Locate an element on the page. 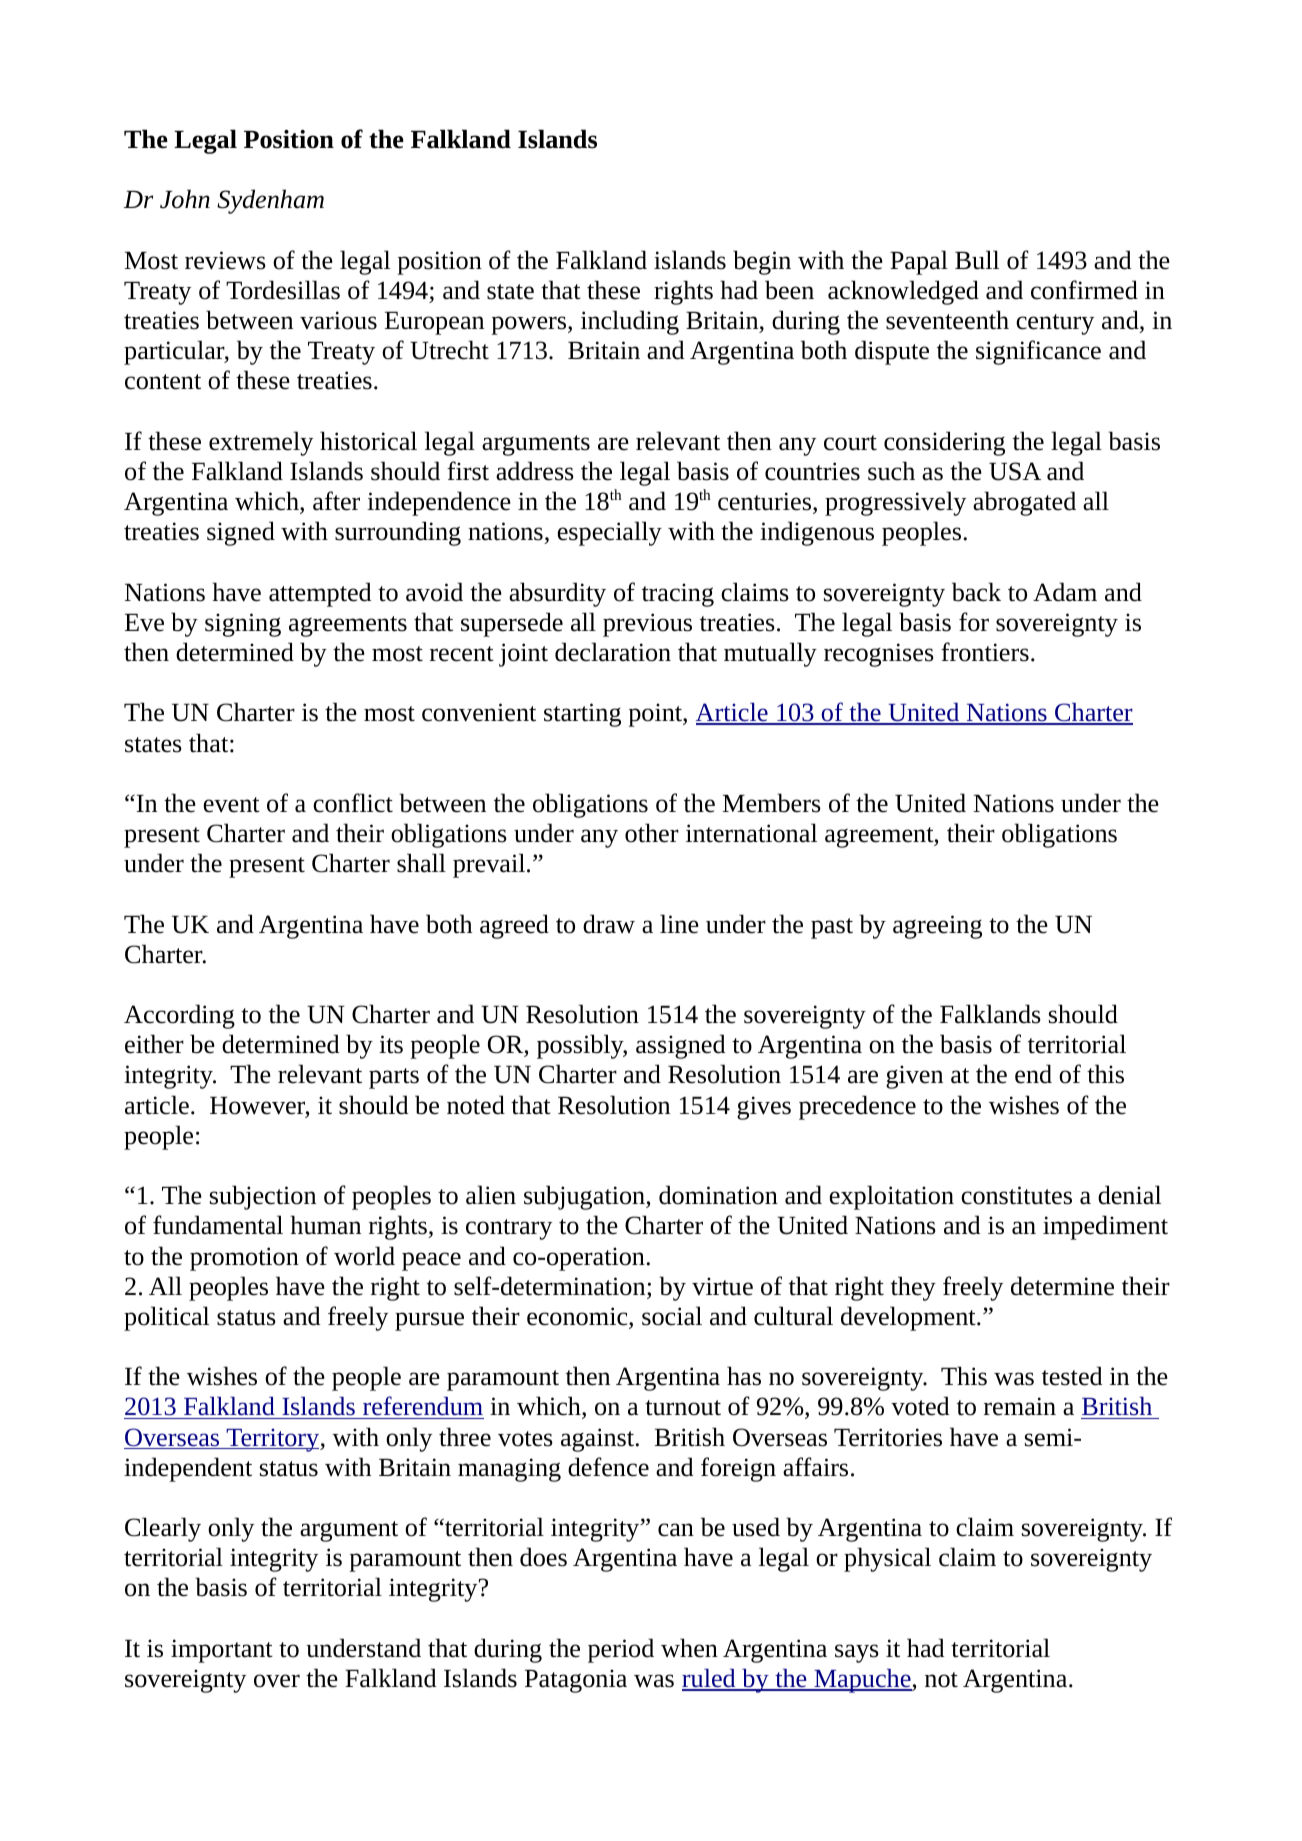 The width and height of the image is (1302, 1841). starting is located at coordinates (582, 715).
